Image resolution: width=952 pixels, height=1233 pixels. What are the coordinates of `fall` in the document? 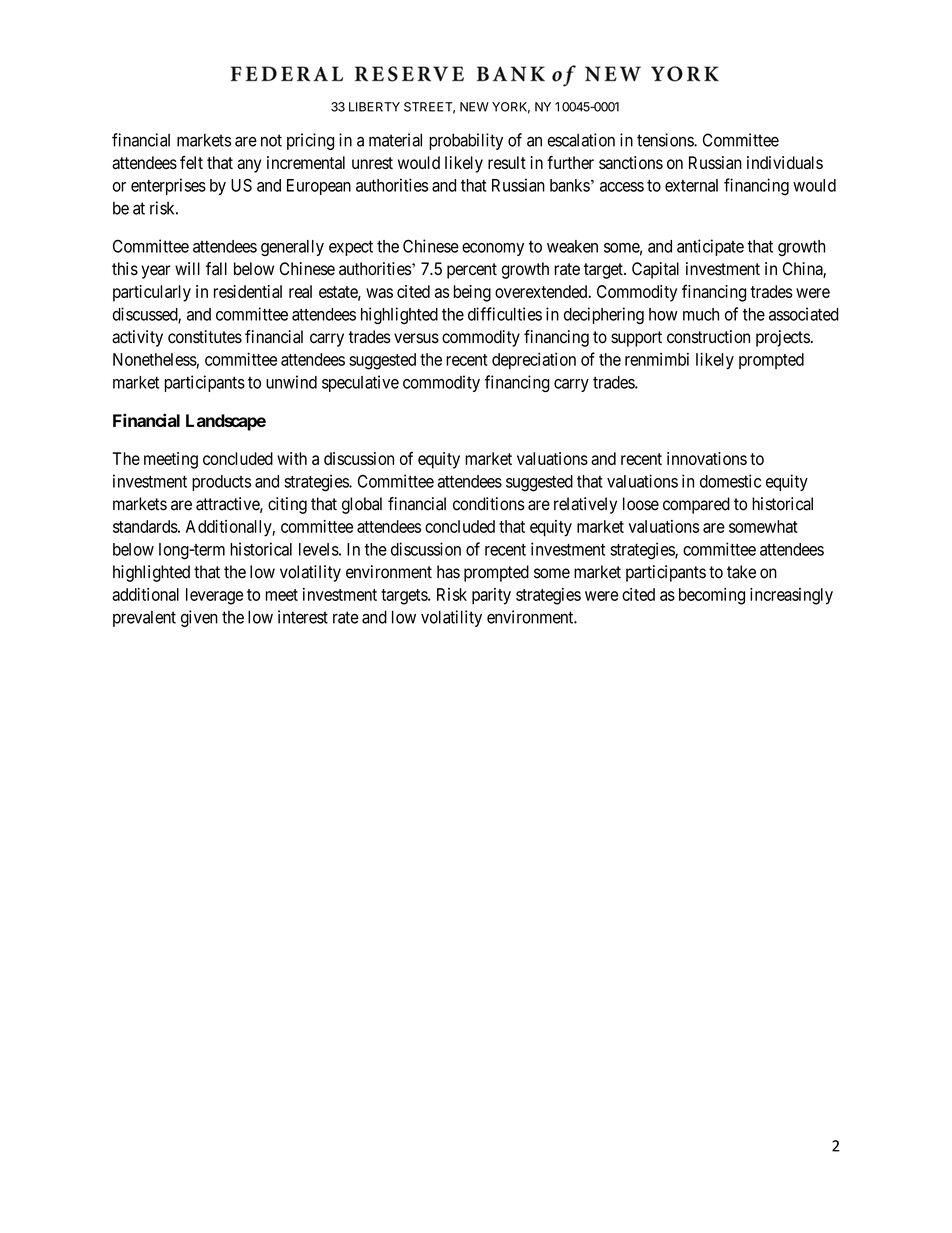 It's located at (216, 269).
